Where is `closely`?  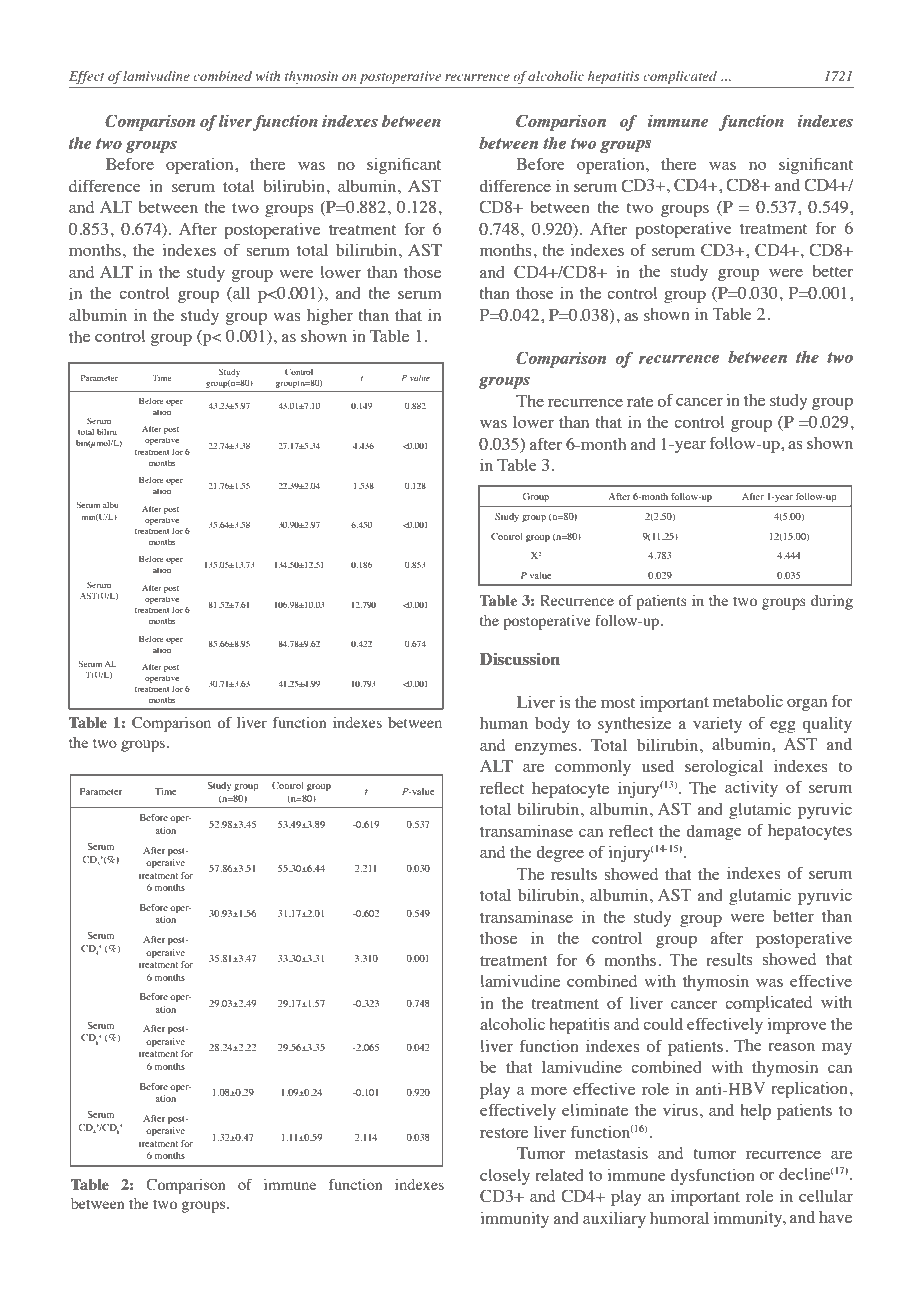 closely is located at coordinates (505, 1177).
